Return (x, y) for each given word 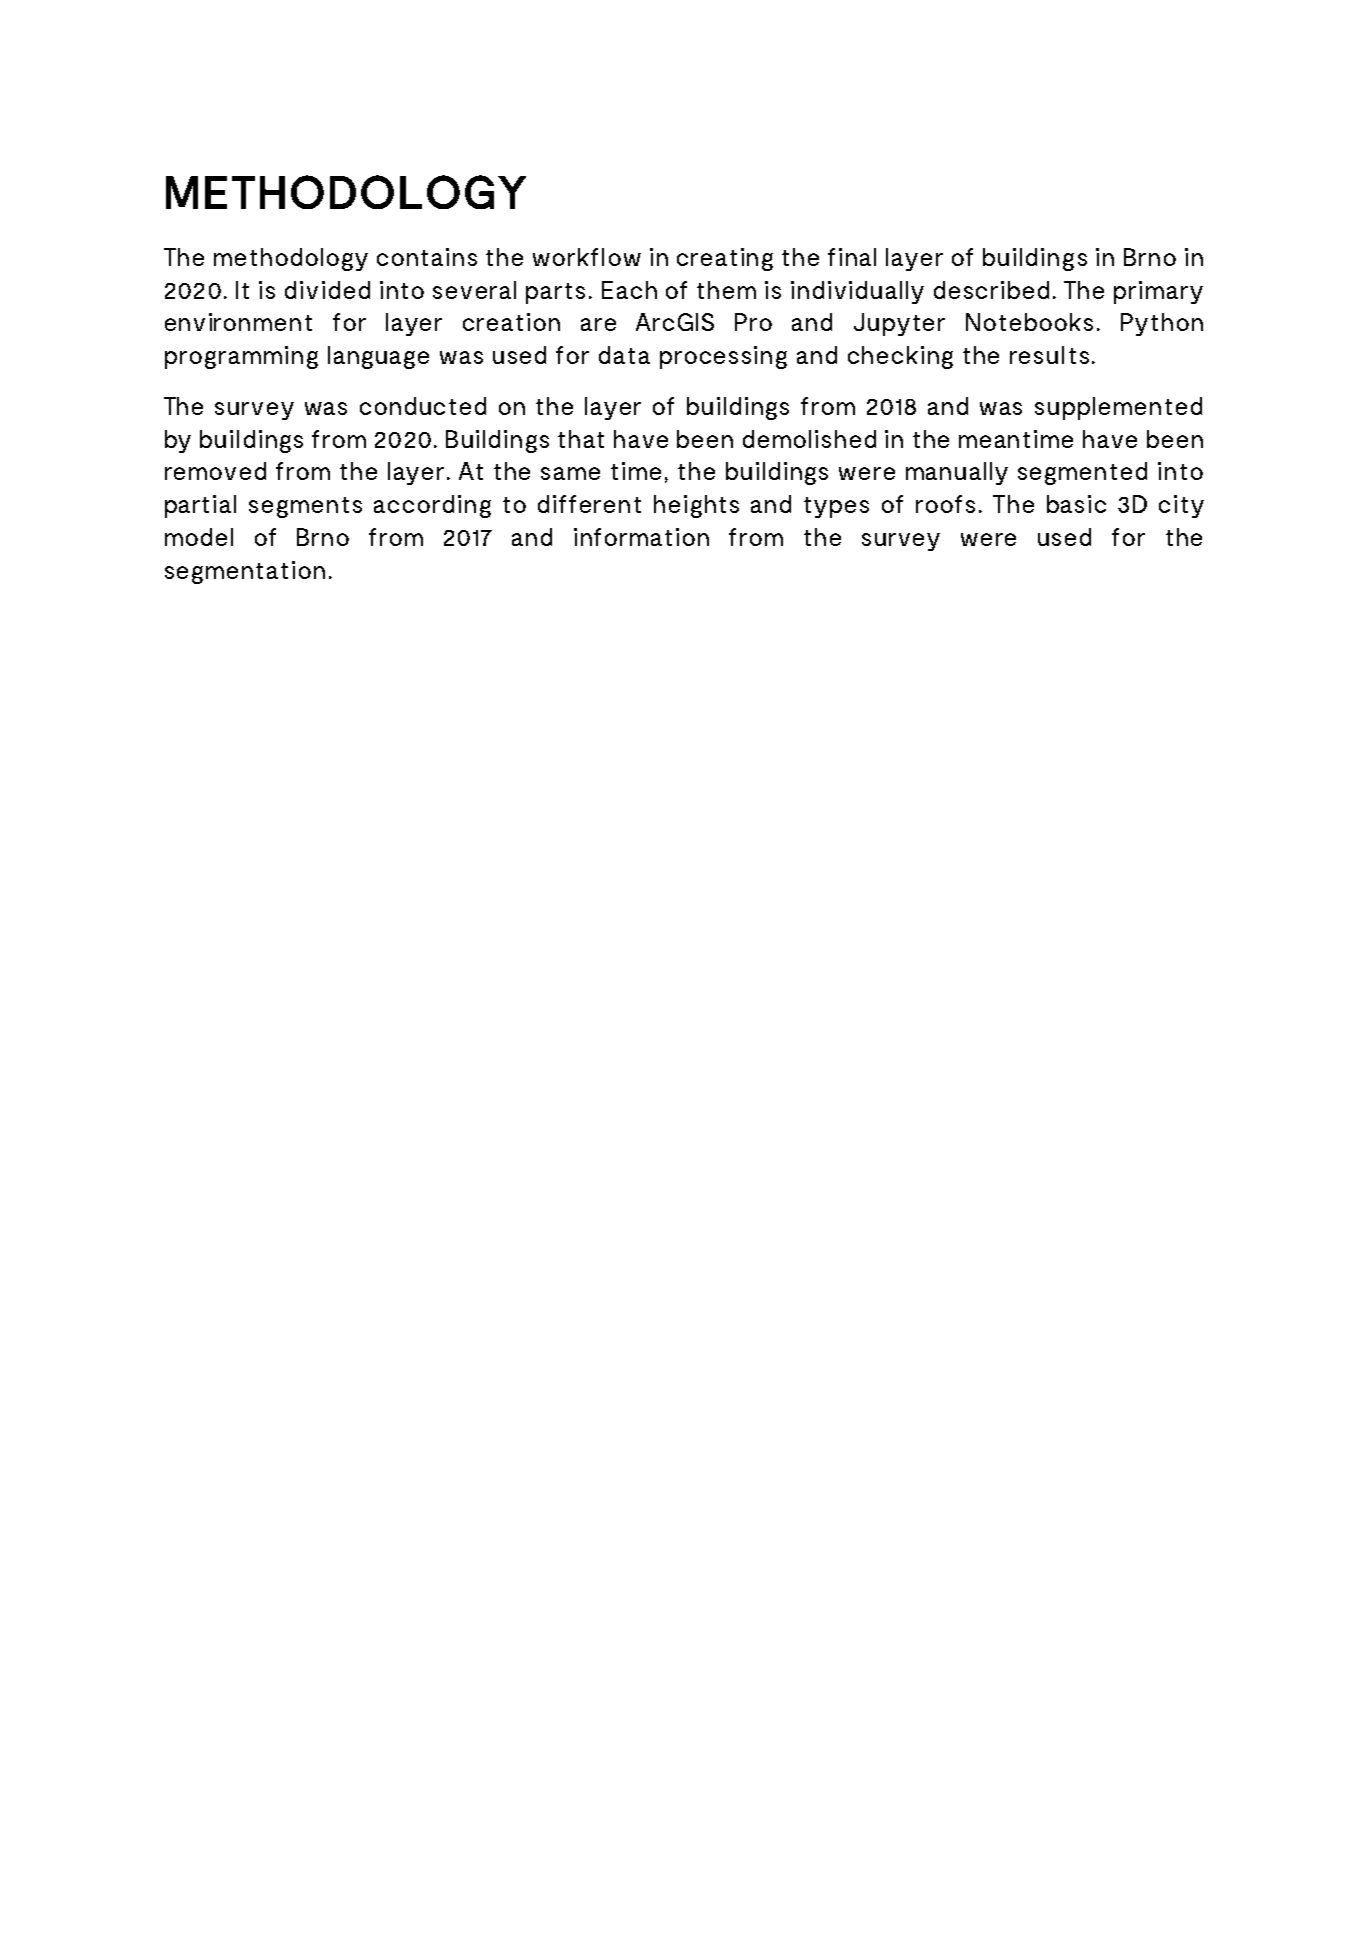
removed (215, 471)
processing (723, 357)
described (991, 290)
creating (725, 259)
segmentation (245, 572)
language (378, 357)
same (570, 473)
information (641, 537)
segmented (1082, 473)
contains (427, 257)
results (1049, 355)
